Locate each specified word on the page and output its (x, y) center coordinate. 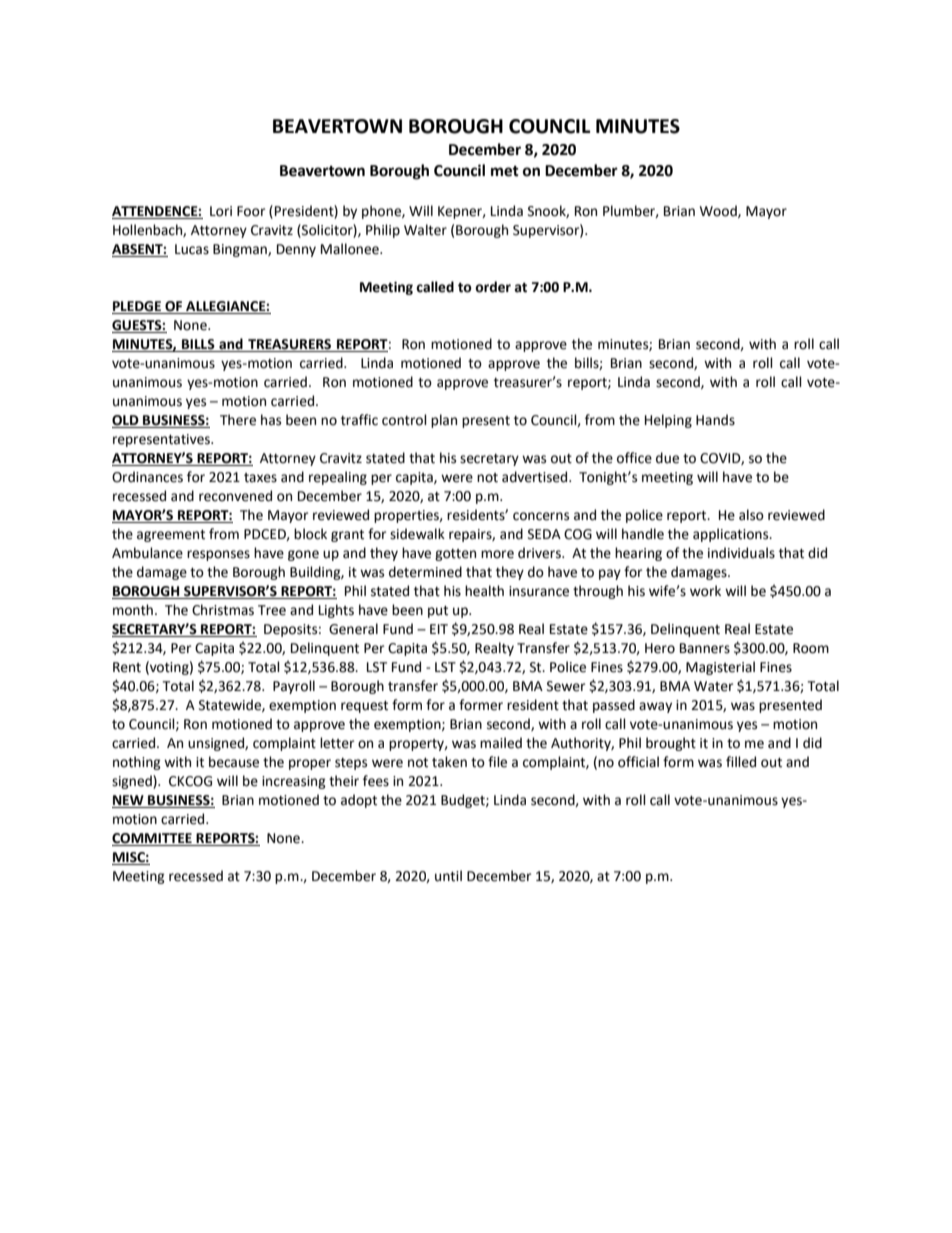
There (238, 420)
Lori (221, 211)
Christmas (223, 610)
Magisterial (720, 668)
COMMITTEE (153, 839)
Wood (719, 211)
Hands (715, 420)
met (505, 171)
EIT (439, 629)
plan (444, 421)
